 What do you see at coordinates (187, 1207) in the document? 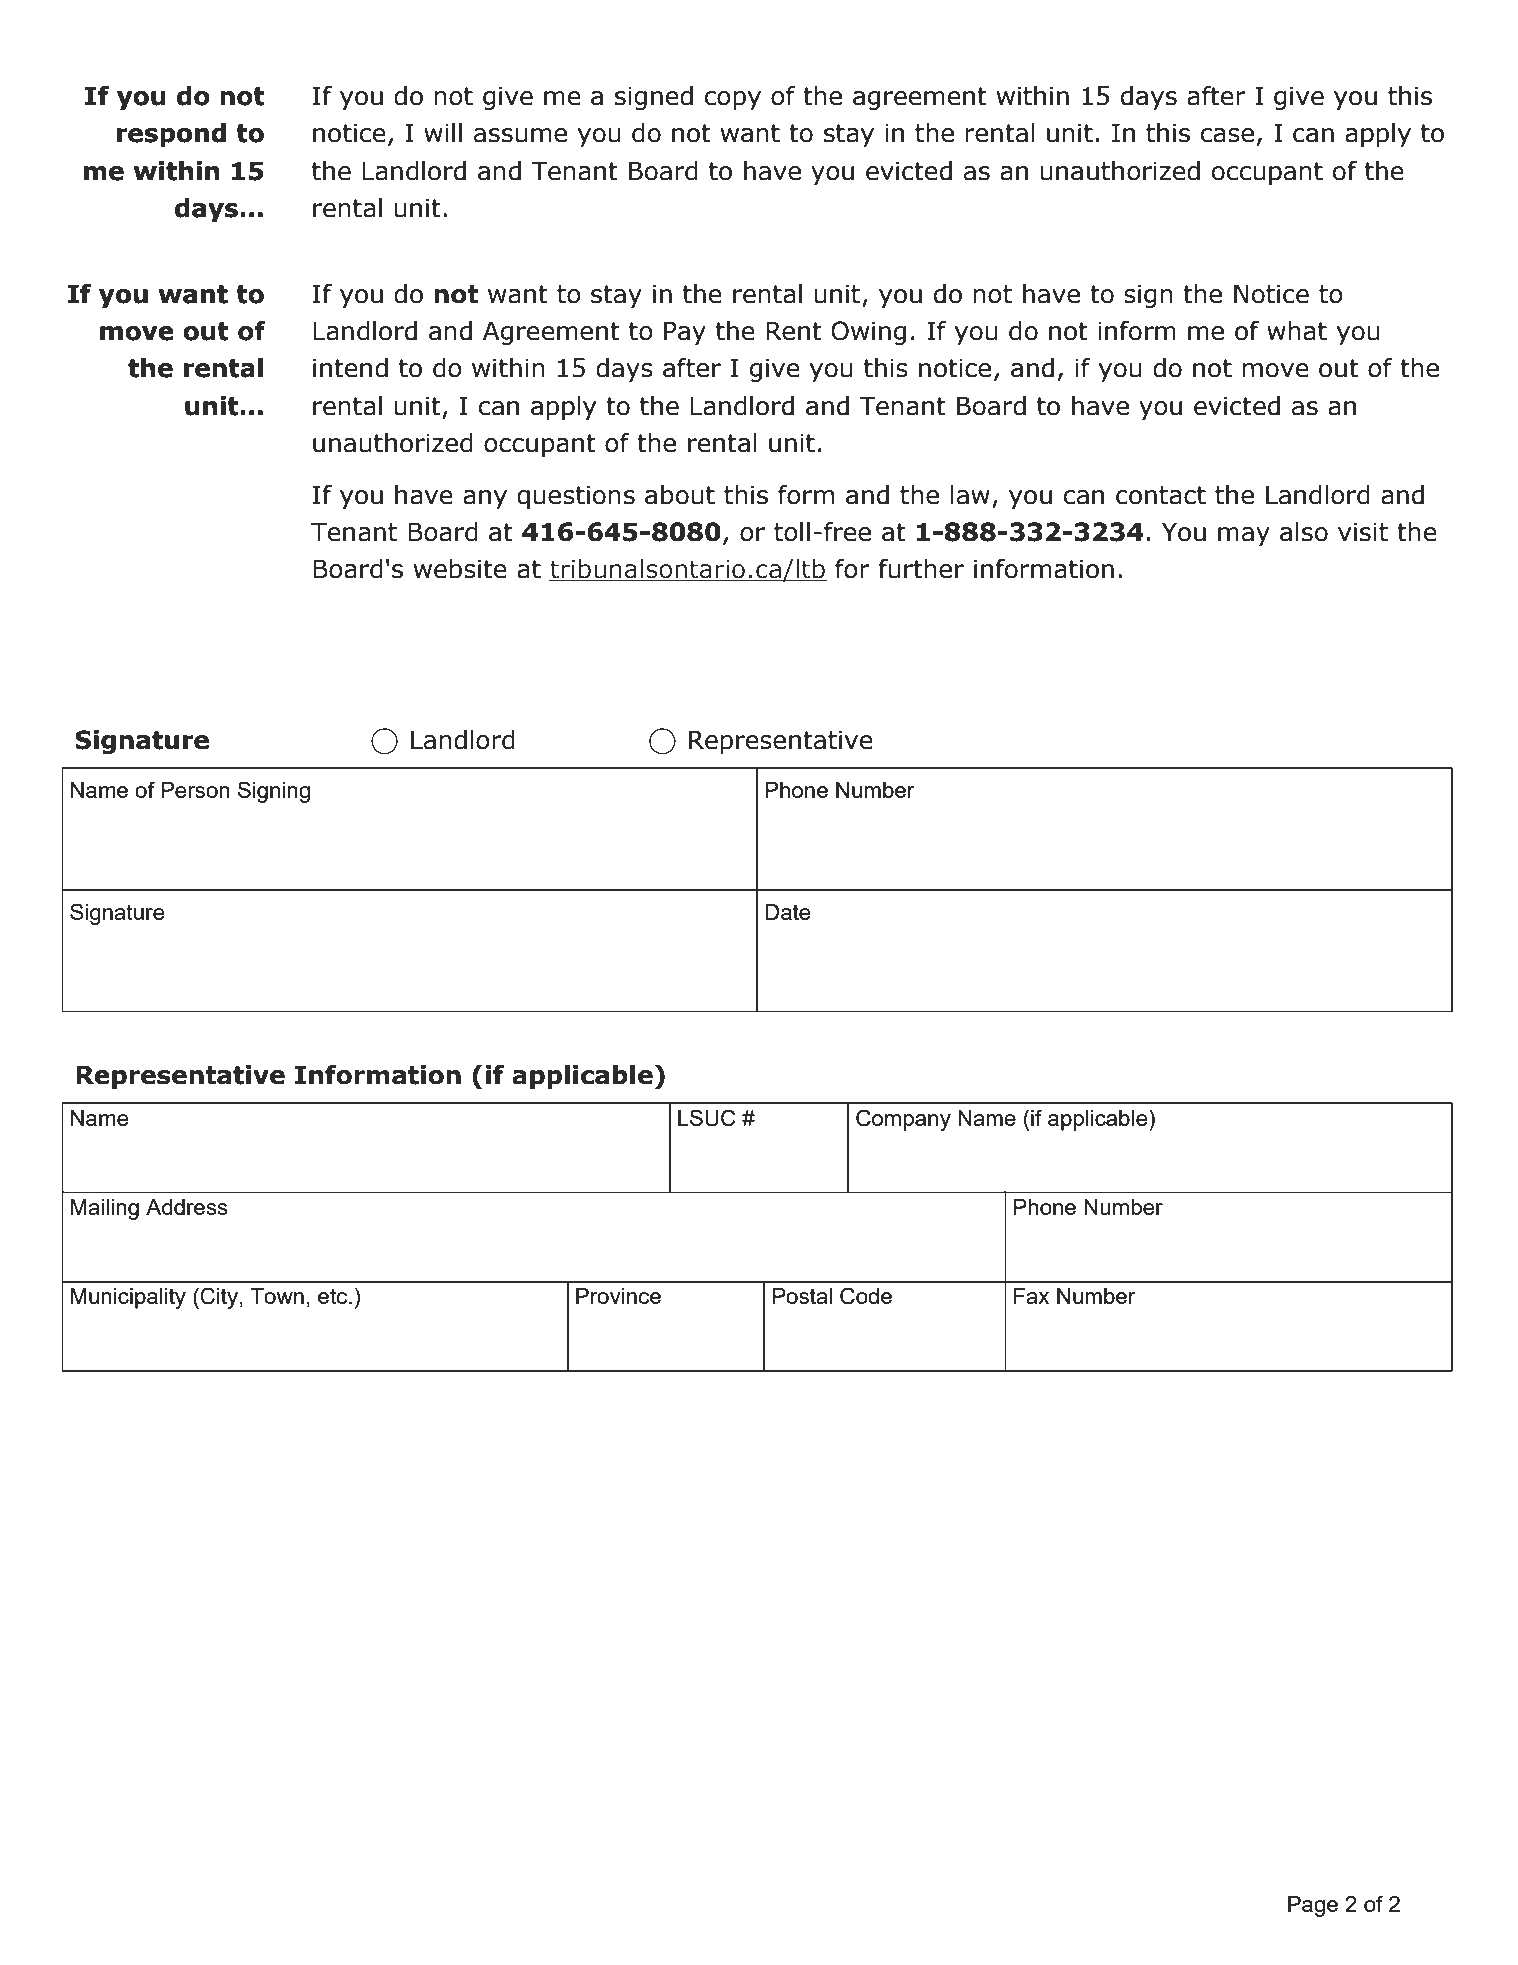
I see `Address` at bounding box center [187, 1207].
